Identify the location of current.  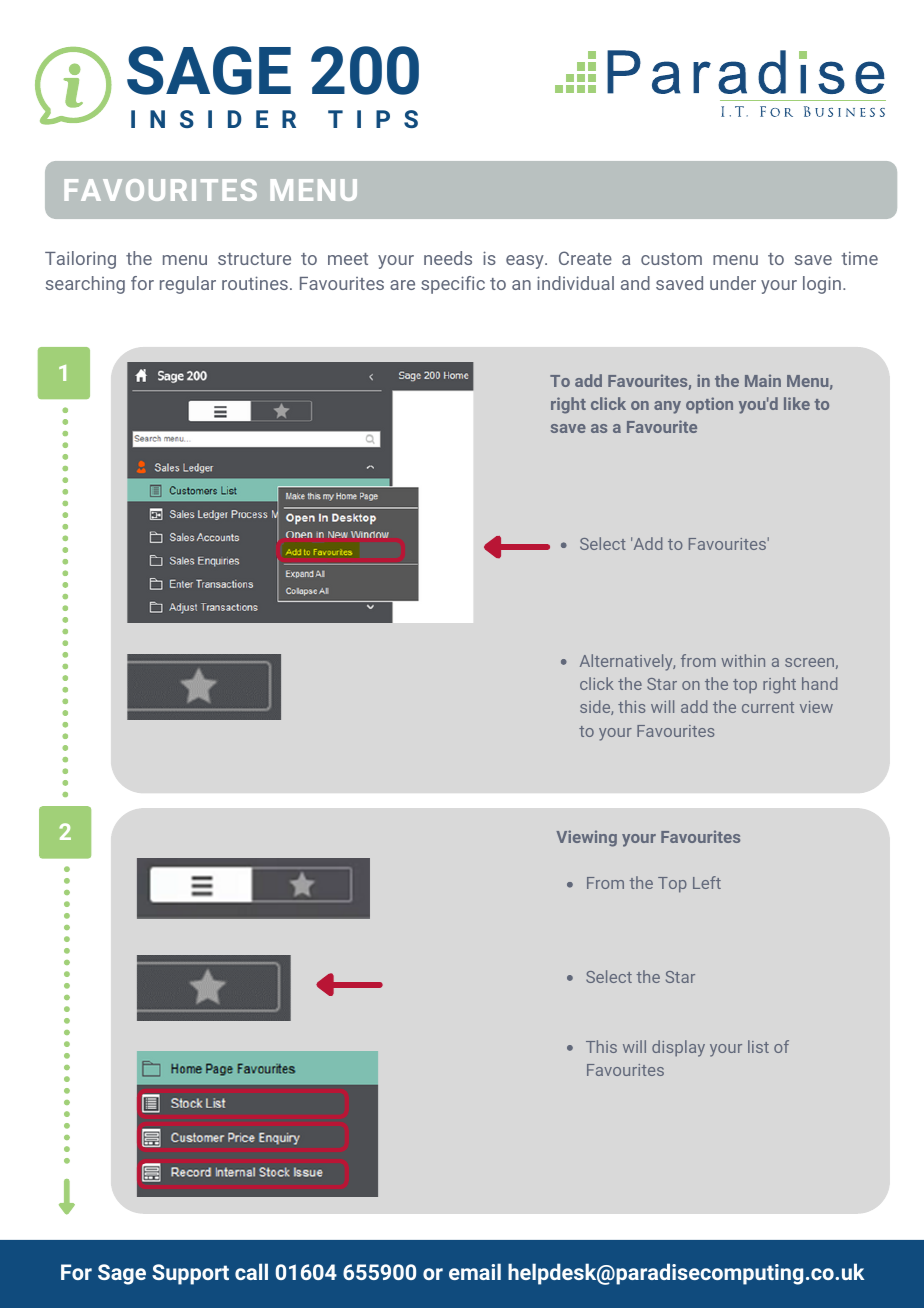
(768, 707).
